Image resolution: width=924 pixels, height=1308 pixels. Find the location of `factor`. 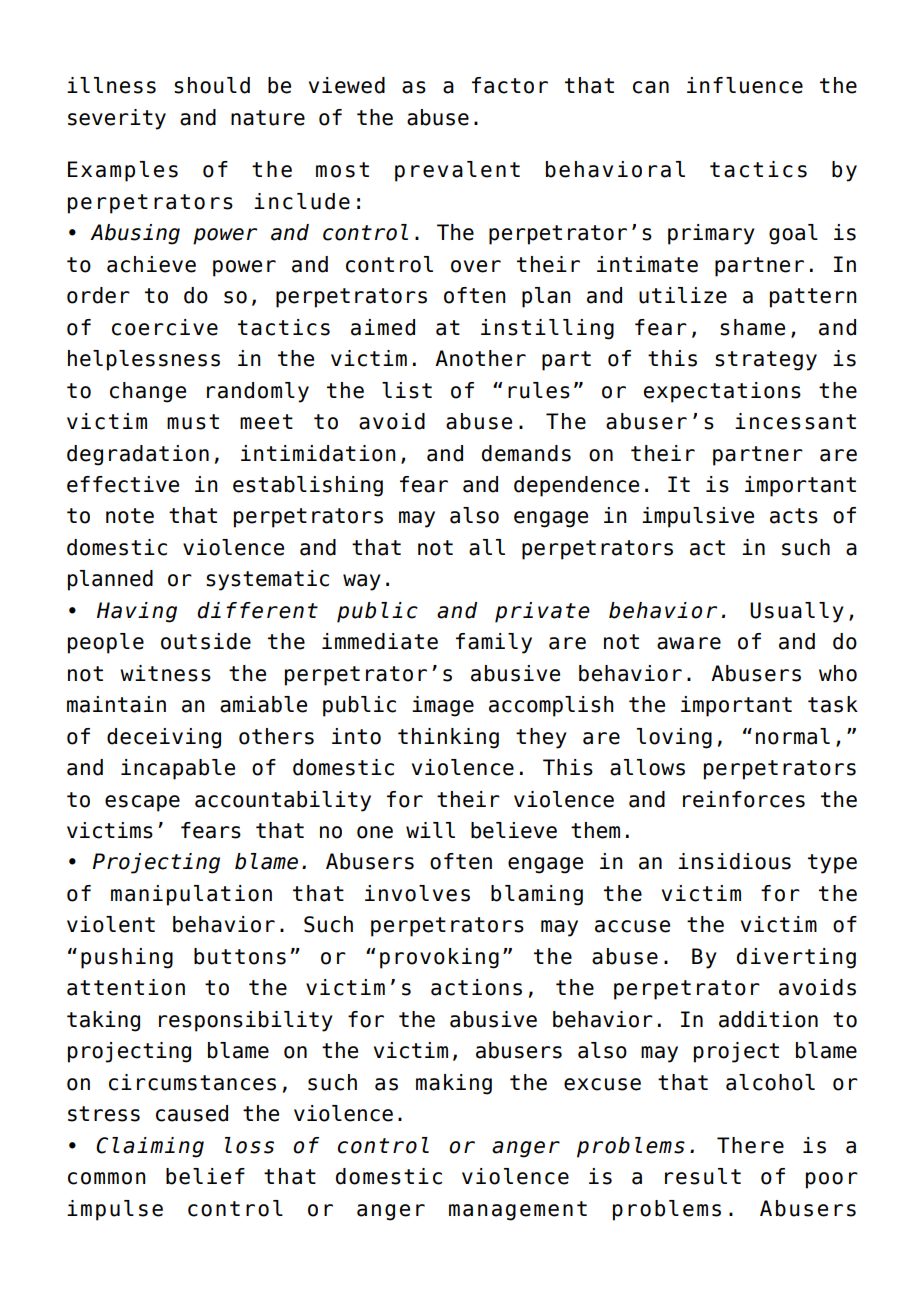

factor is located at coordinates (510, 85).
